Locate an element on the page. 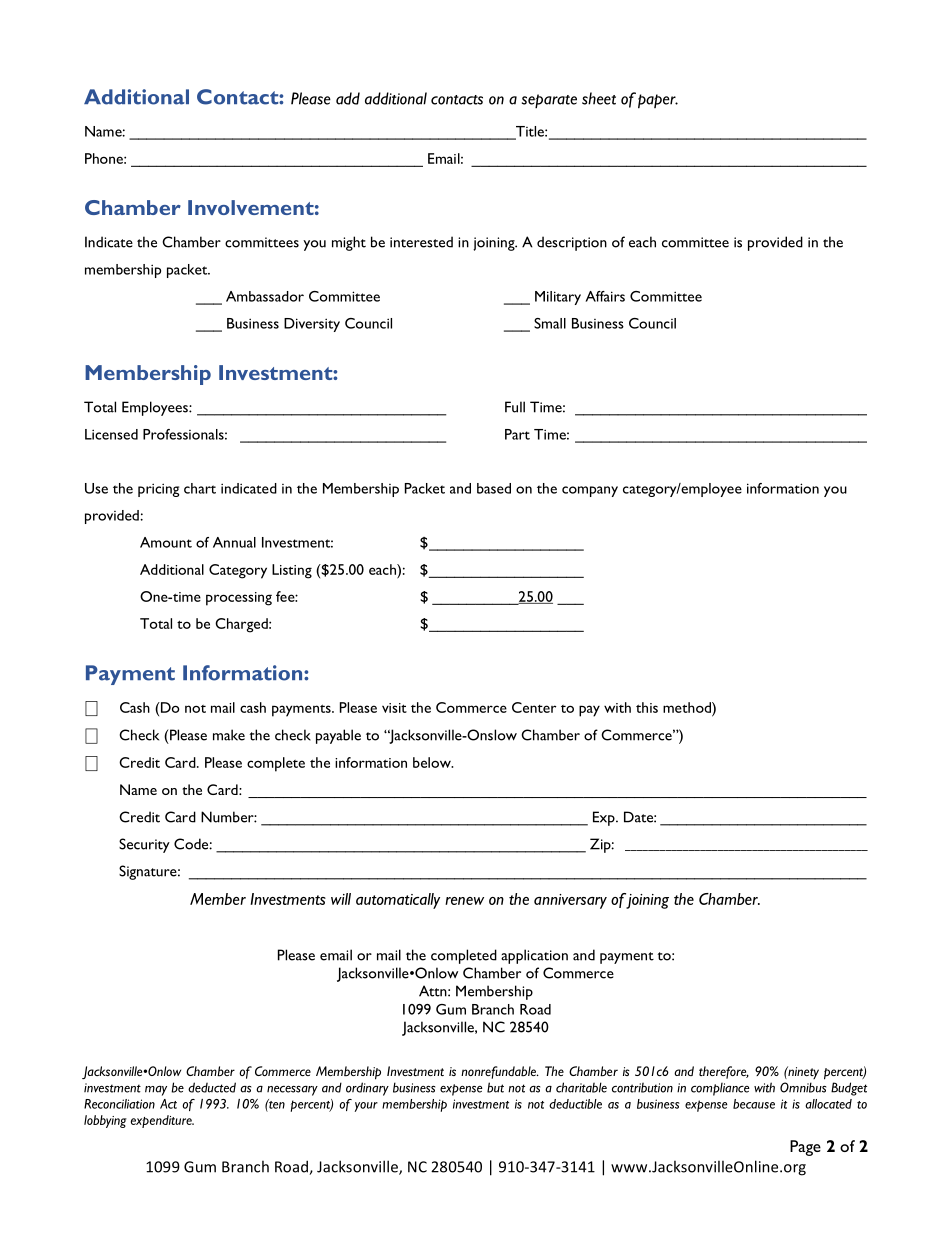 This page has height=1233, width=952. Security is located at coordinates (144, 845).
